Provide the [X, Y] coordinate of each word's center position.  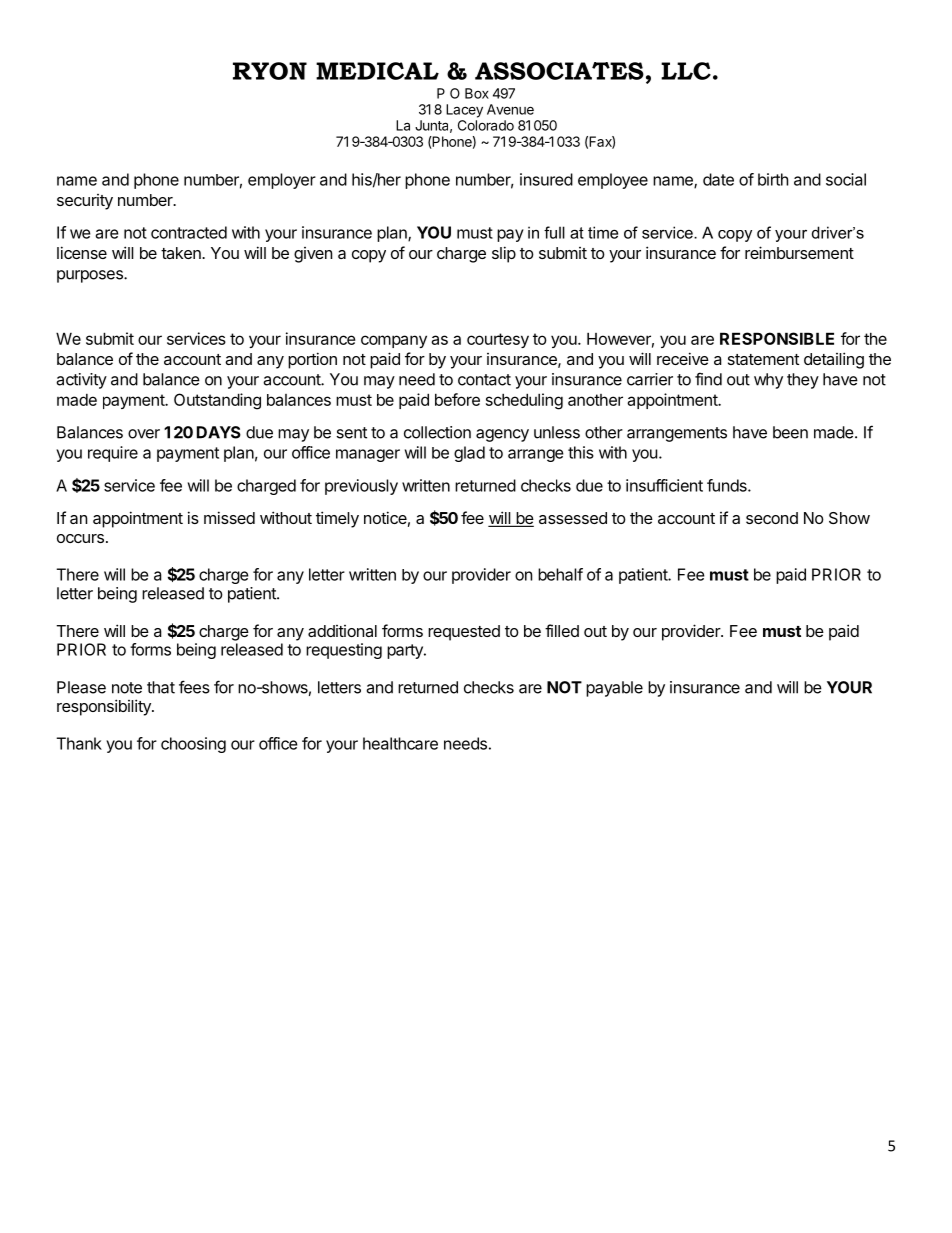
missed [229, 517]
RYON [270, 71]
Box [477, 93]
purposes [91, 276]
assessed [573, 518]
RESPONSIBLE [777, 338]
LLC [686, 71]
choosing [193, 745]
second [772, 518]
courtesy [498, 340]
